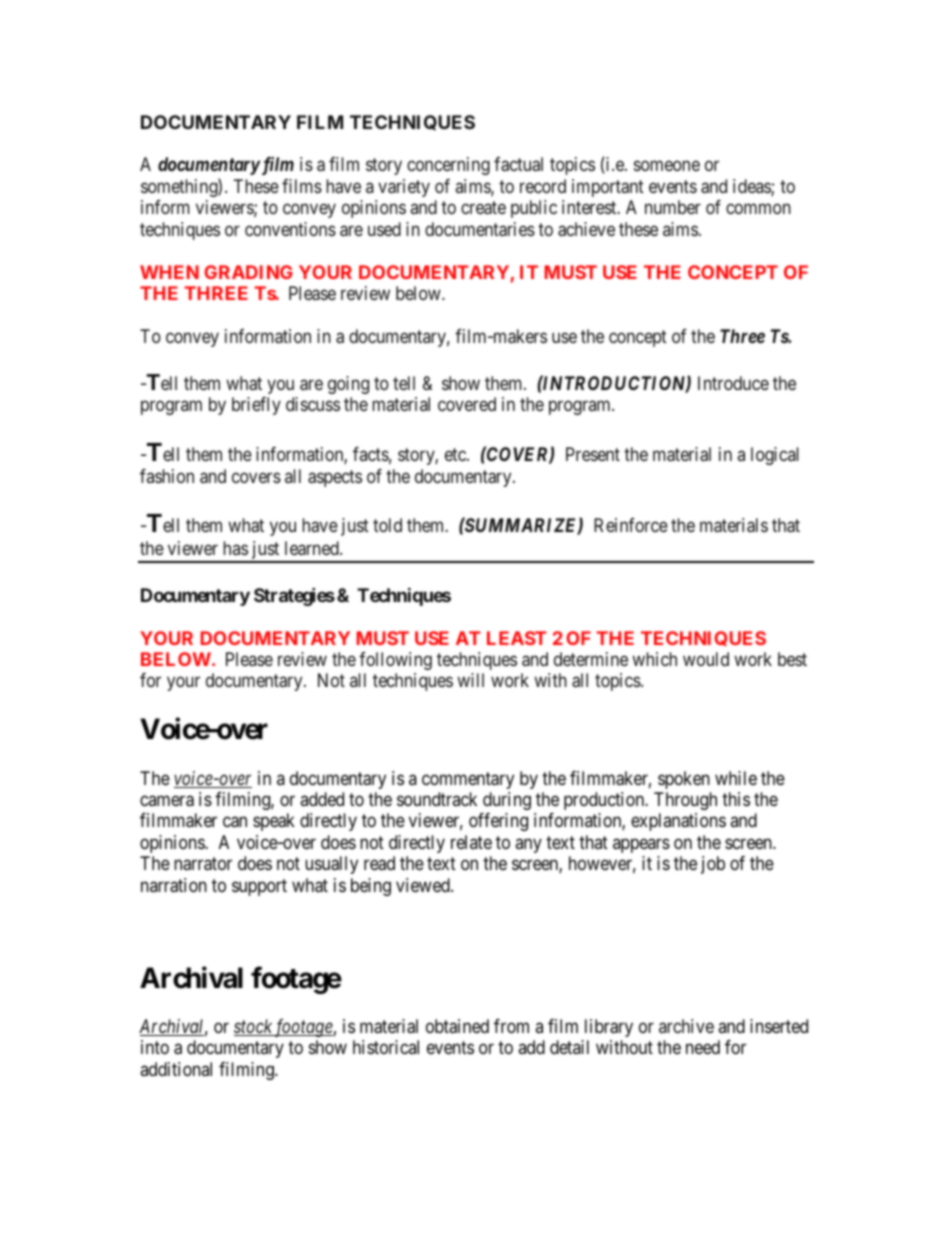 The width and height of the image is (952, 1233). Describe the element at coordinates (752, 187) in the image. I see `ideas` at that location.
